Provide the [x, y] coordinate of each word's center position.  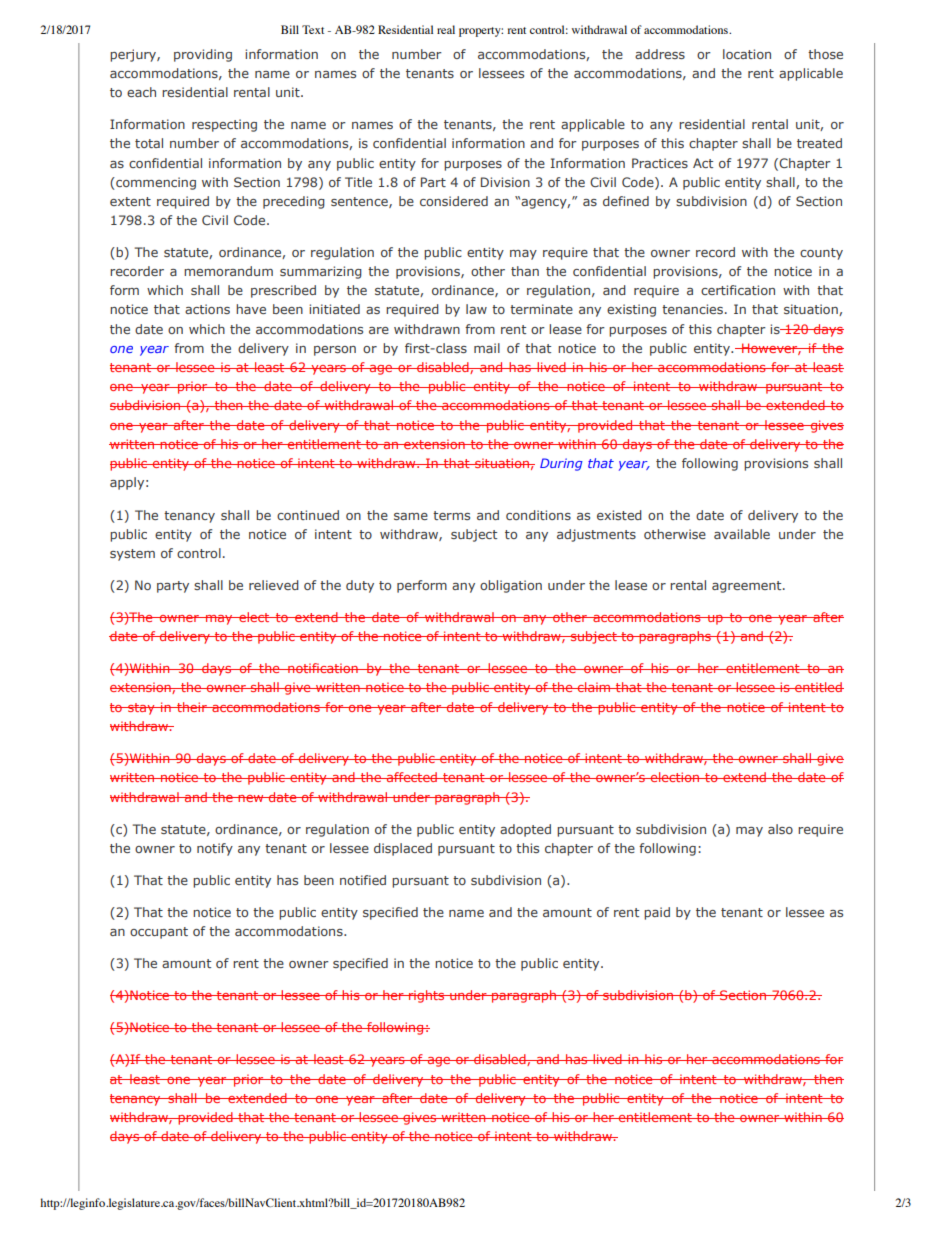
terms [451, 515]
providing [203, 55]
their [192, 707]
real [446, 29]
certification [738, 290]
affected [412, 777]
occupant [159, 933]
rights [427, 996]
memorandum [228, 271]
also [780, 829]
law [476, 309]
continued [308, 515]
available [742, 534]
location [747, 54]
